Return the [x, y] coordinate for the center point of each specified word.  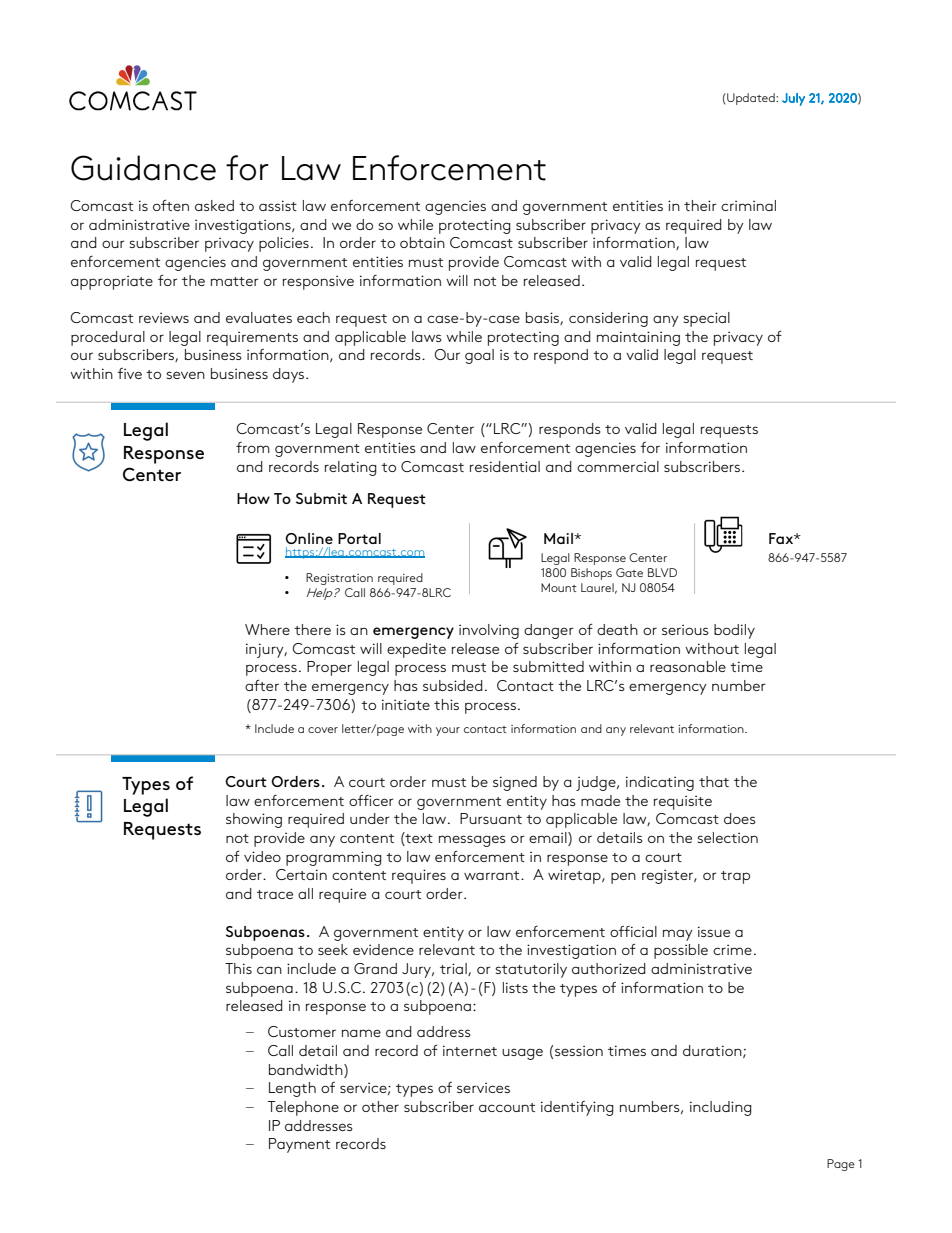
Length [292, 1089]
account [507, 1107]
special [706, 319]
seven [185, 375]
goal [479, 356]
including [721, 1108]
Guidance [143, 168]
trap [735, 877]
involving [489, 631]
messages [472, 841]
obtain [422, 242]
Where [267, 629]
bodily [734, 631]
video [262, 856]
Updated [751, 99]
